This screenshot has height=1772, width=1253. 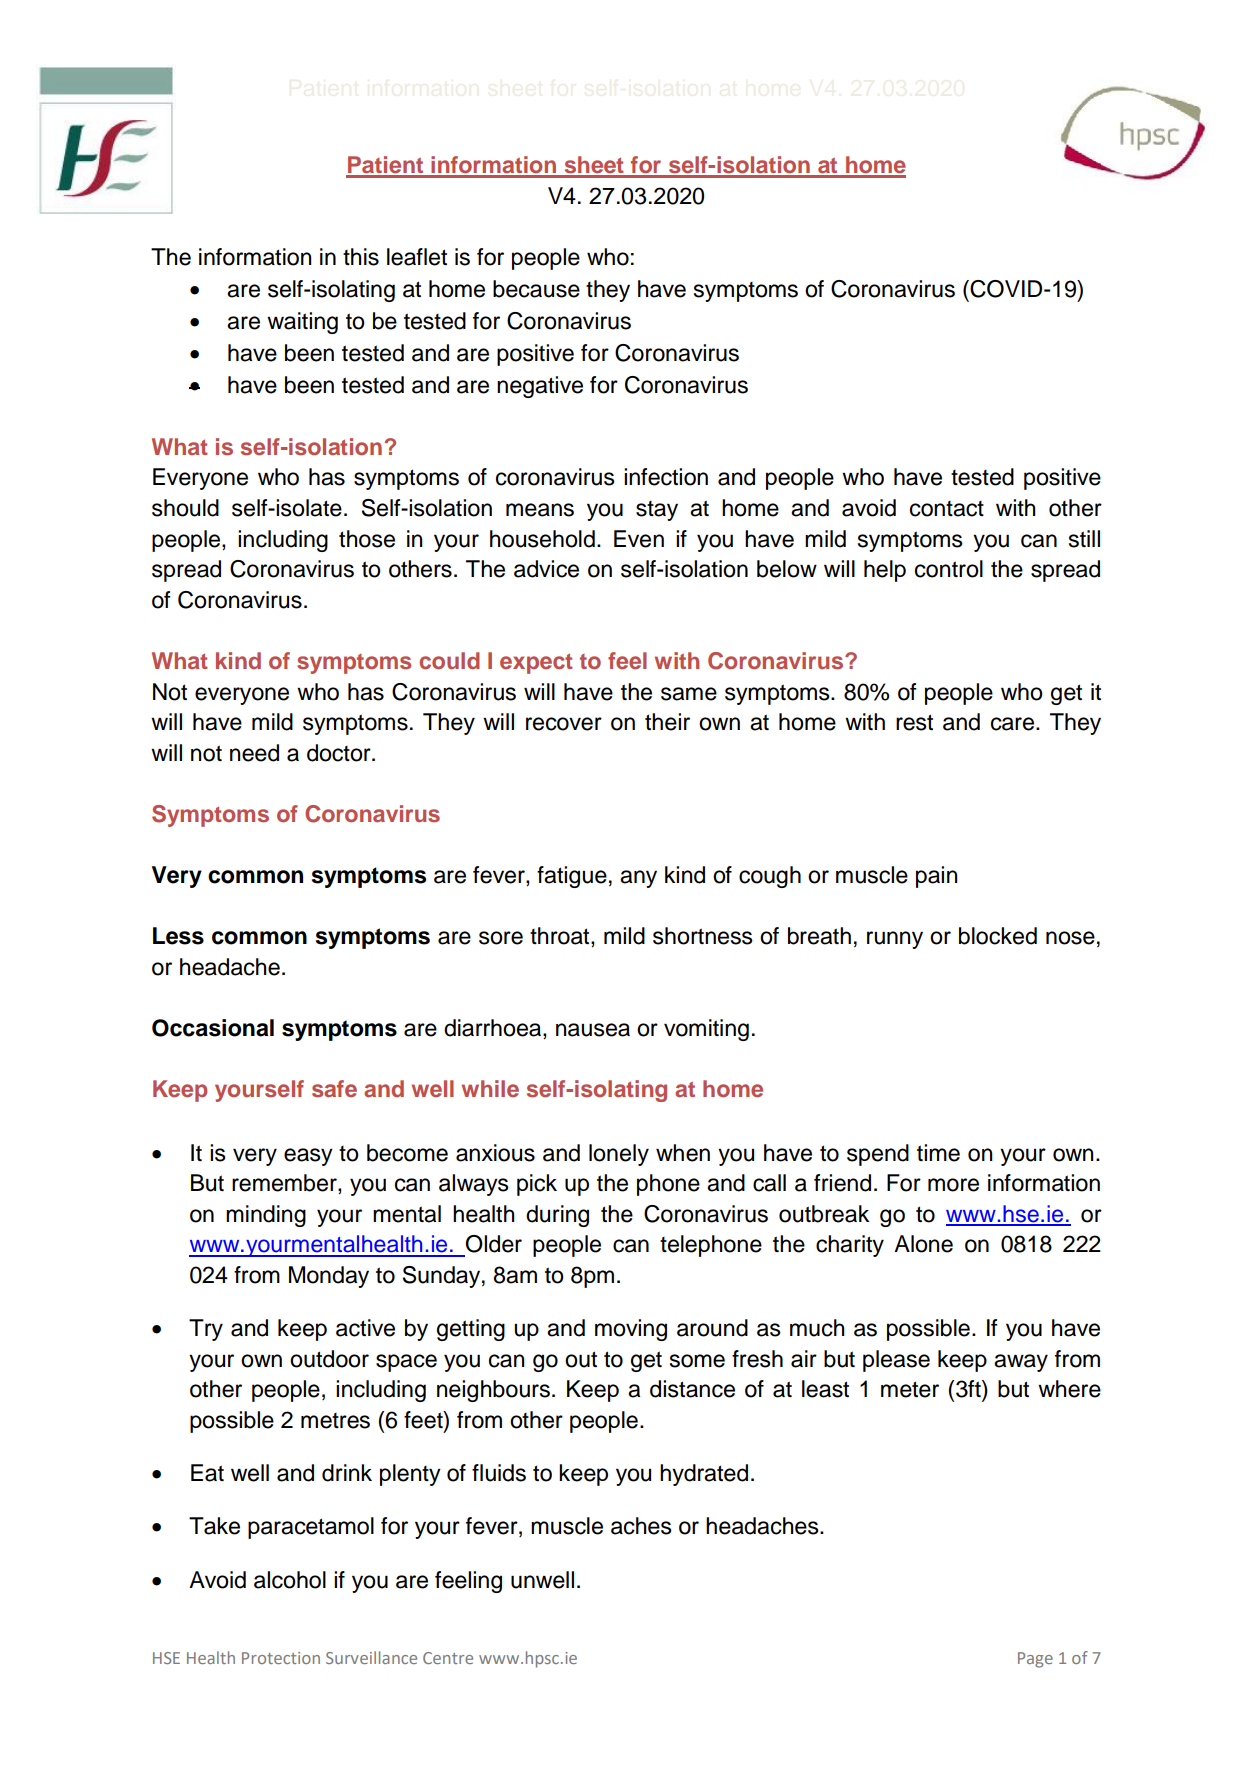 What do you see at coordinates (947, 509) in the screenshot?
I see `contact` at bounding box center [947, 509].
